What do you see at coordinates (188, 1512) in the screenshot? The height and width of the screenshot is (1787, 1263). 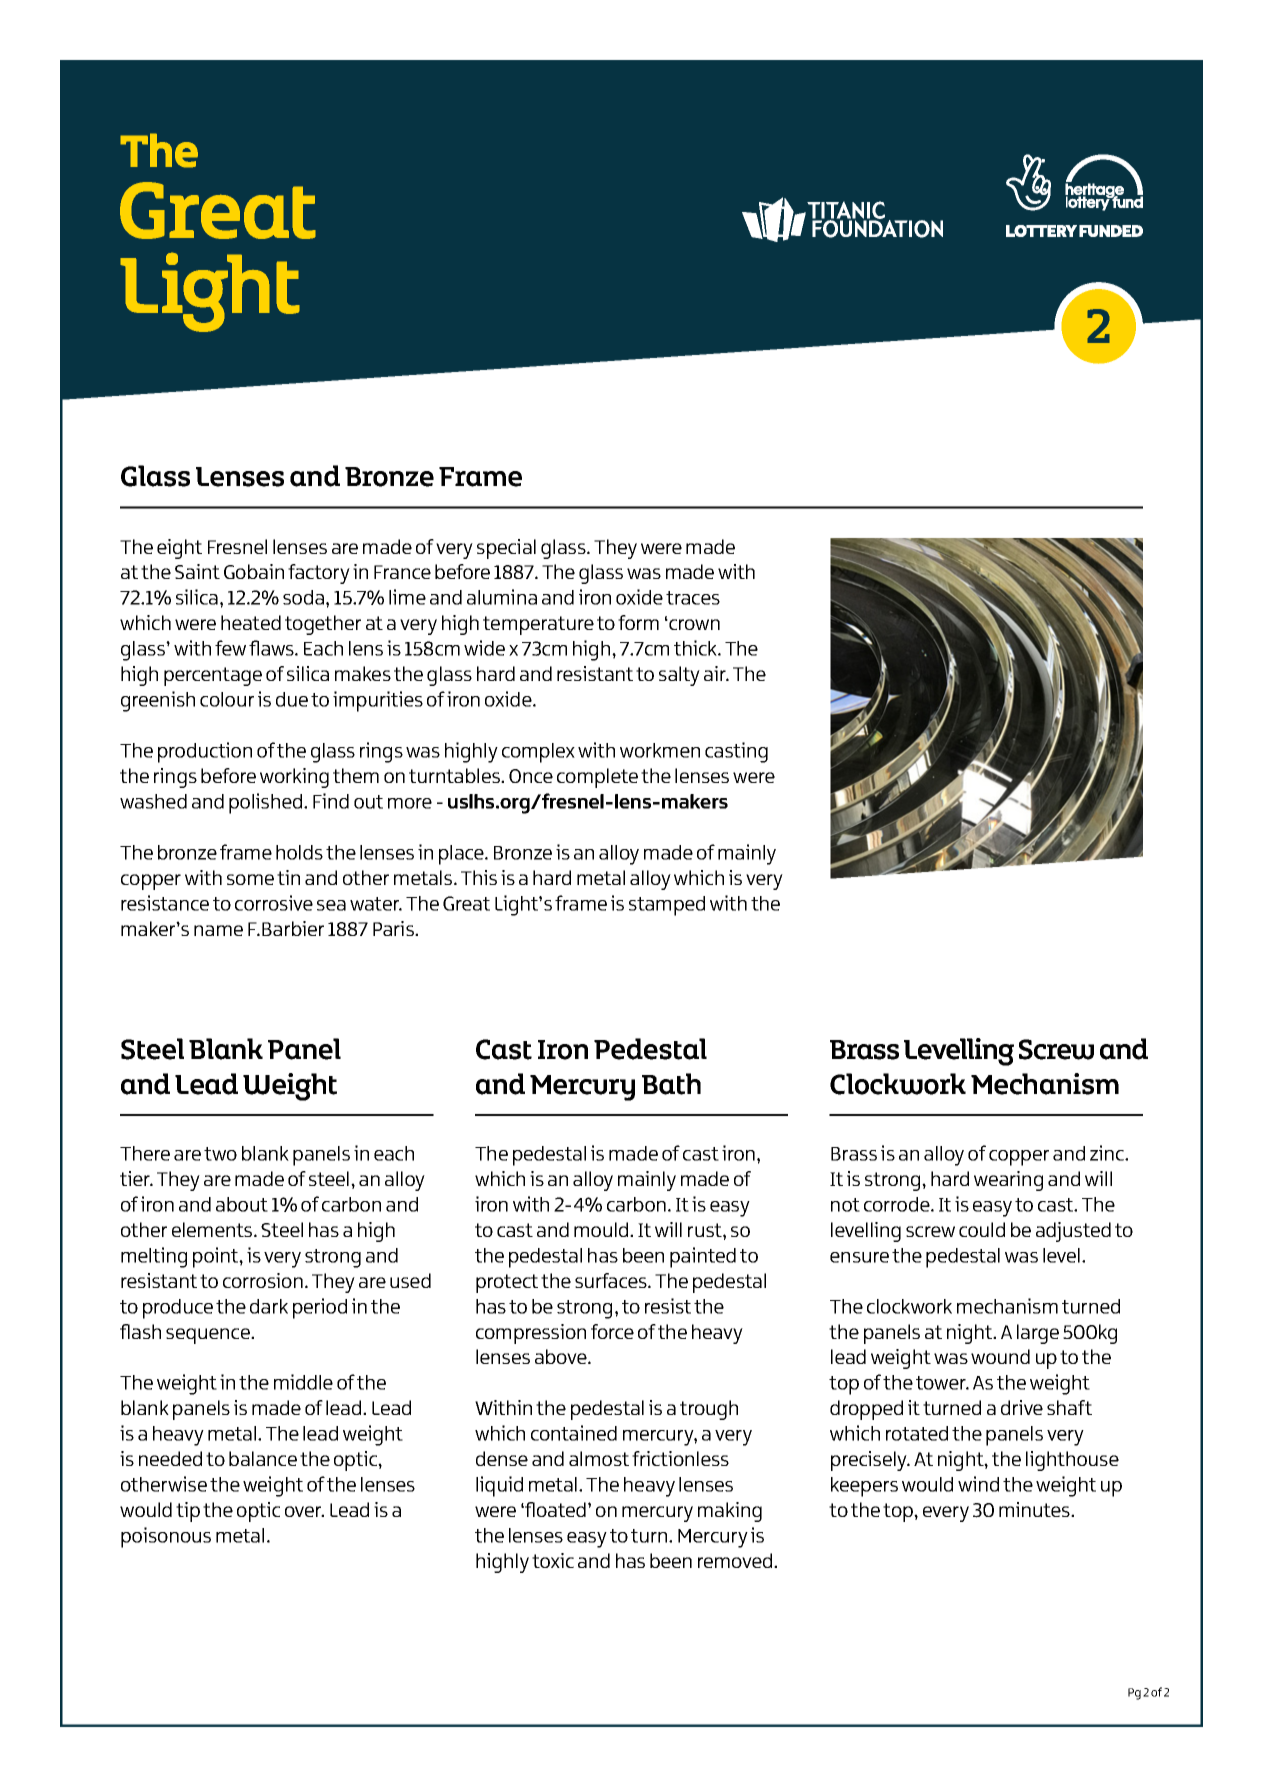 I see `tip` at bounding box center [188, 1512].
